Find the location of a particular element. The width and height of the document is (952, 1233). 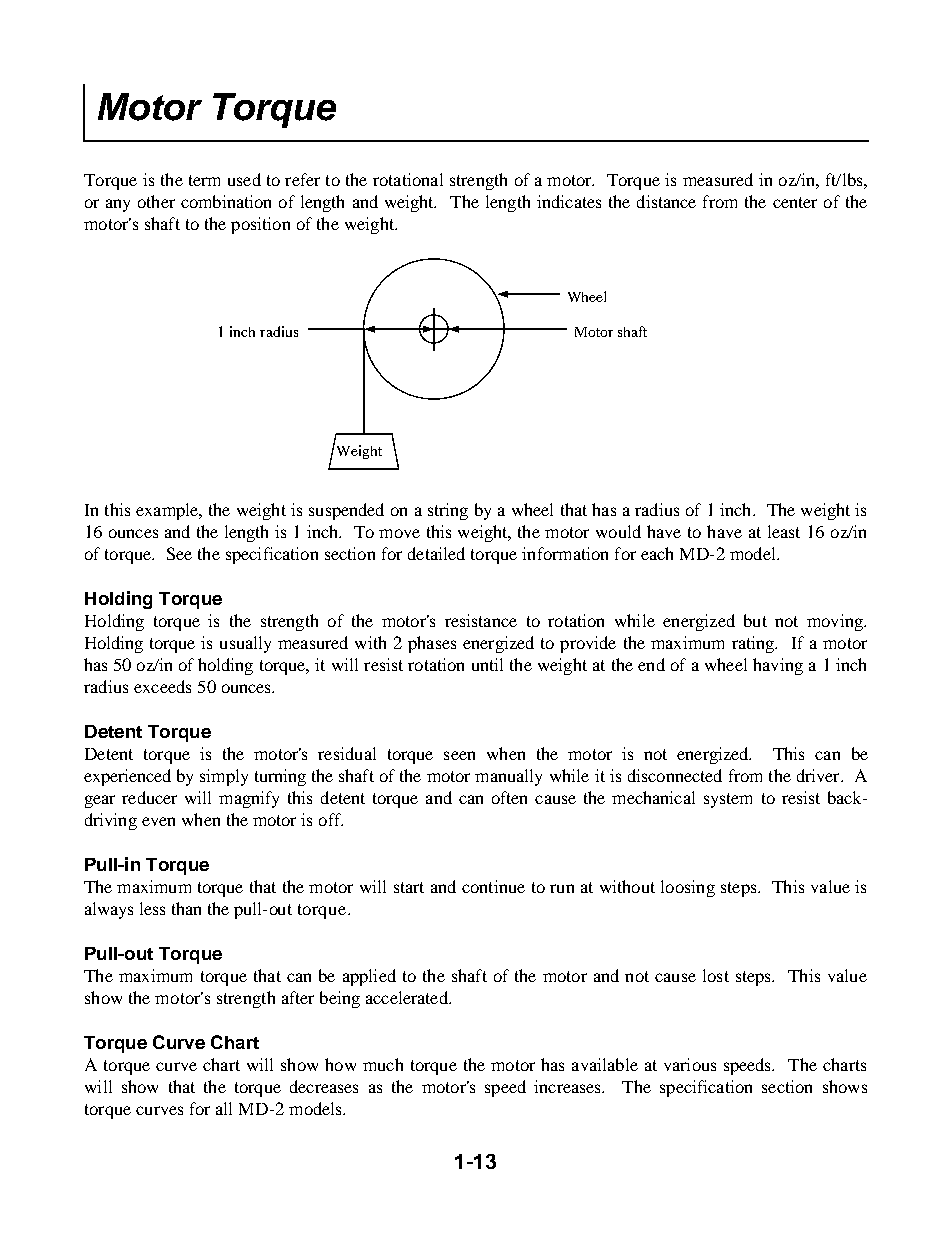

seen is located at coordinates (459, 755).
